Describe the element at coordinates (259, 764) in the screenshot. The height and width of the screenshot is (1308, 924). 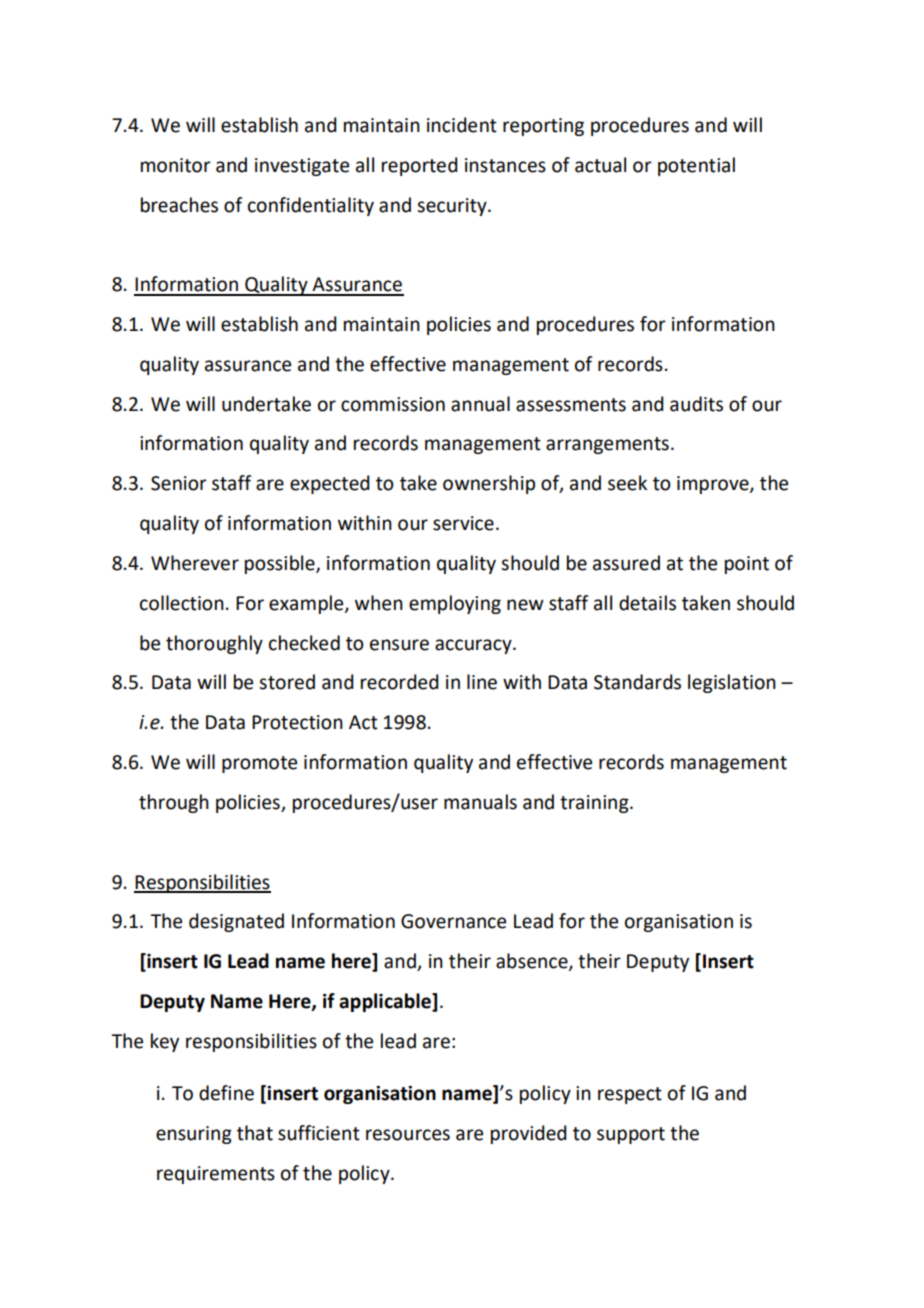
I see `promote` at that location.
